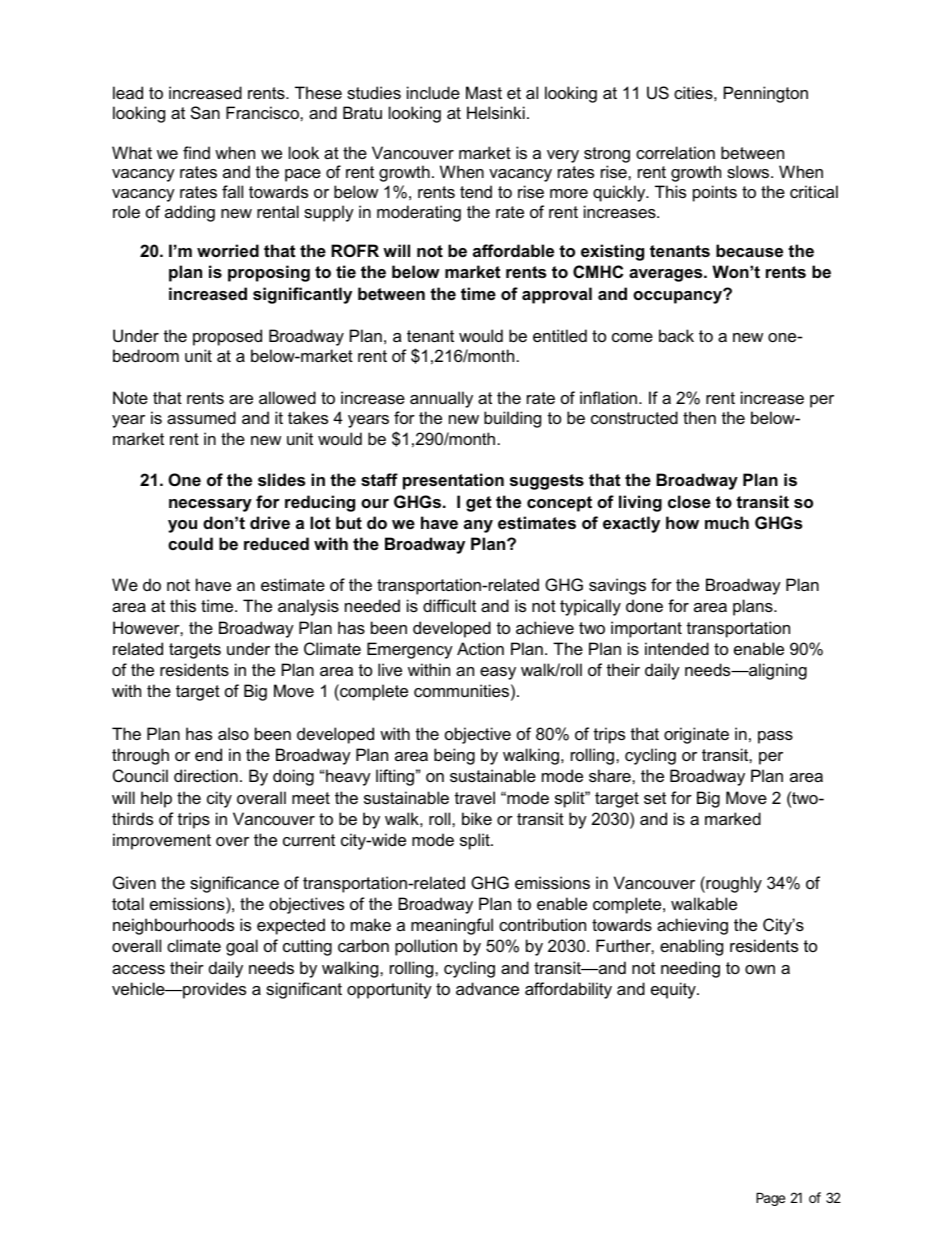  Describe the element at coordinates (733, 818) in the document. I see `marked` at that location.
